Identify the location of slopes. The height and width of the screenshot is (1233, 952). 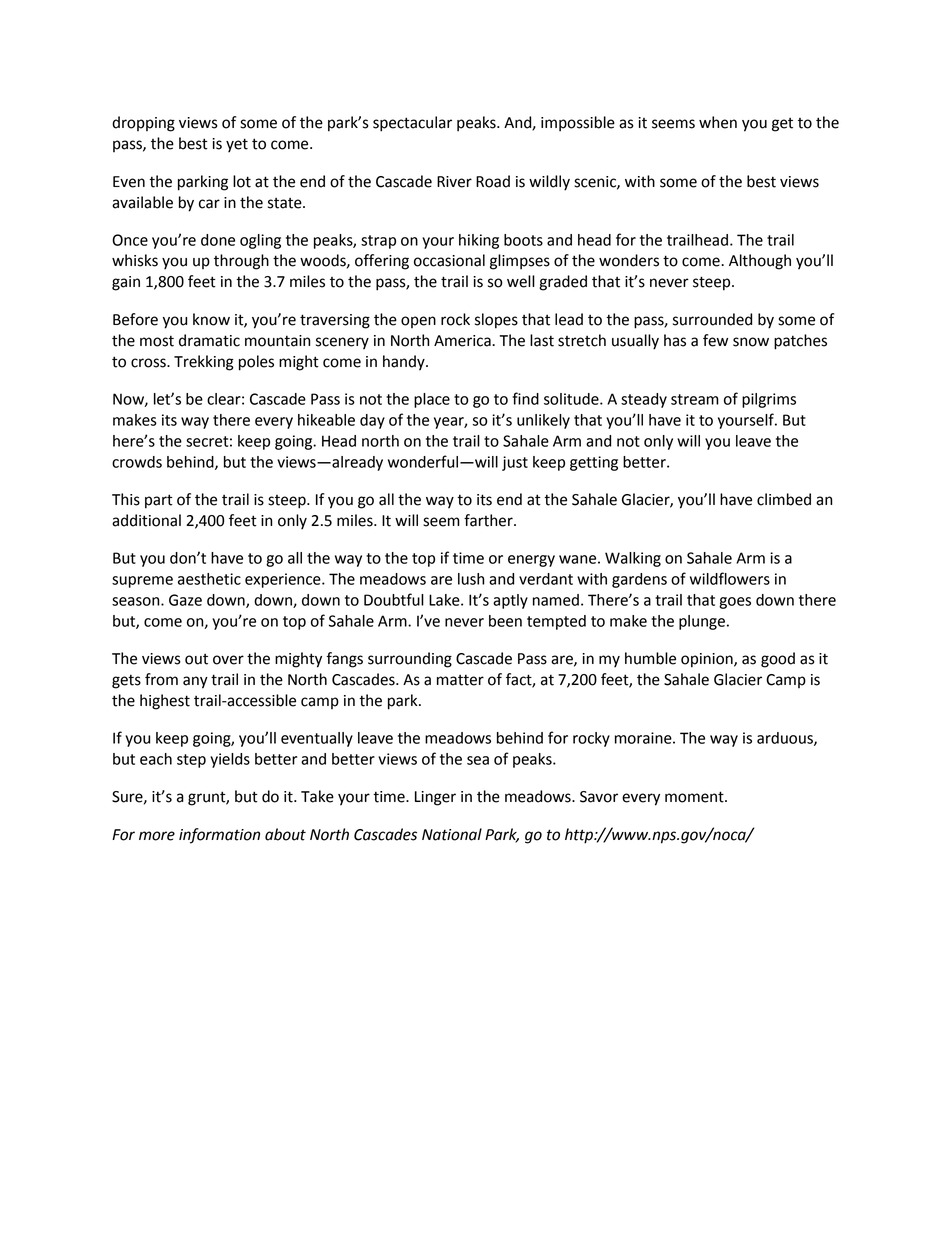
(496, 321).
